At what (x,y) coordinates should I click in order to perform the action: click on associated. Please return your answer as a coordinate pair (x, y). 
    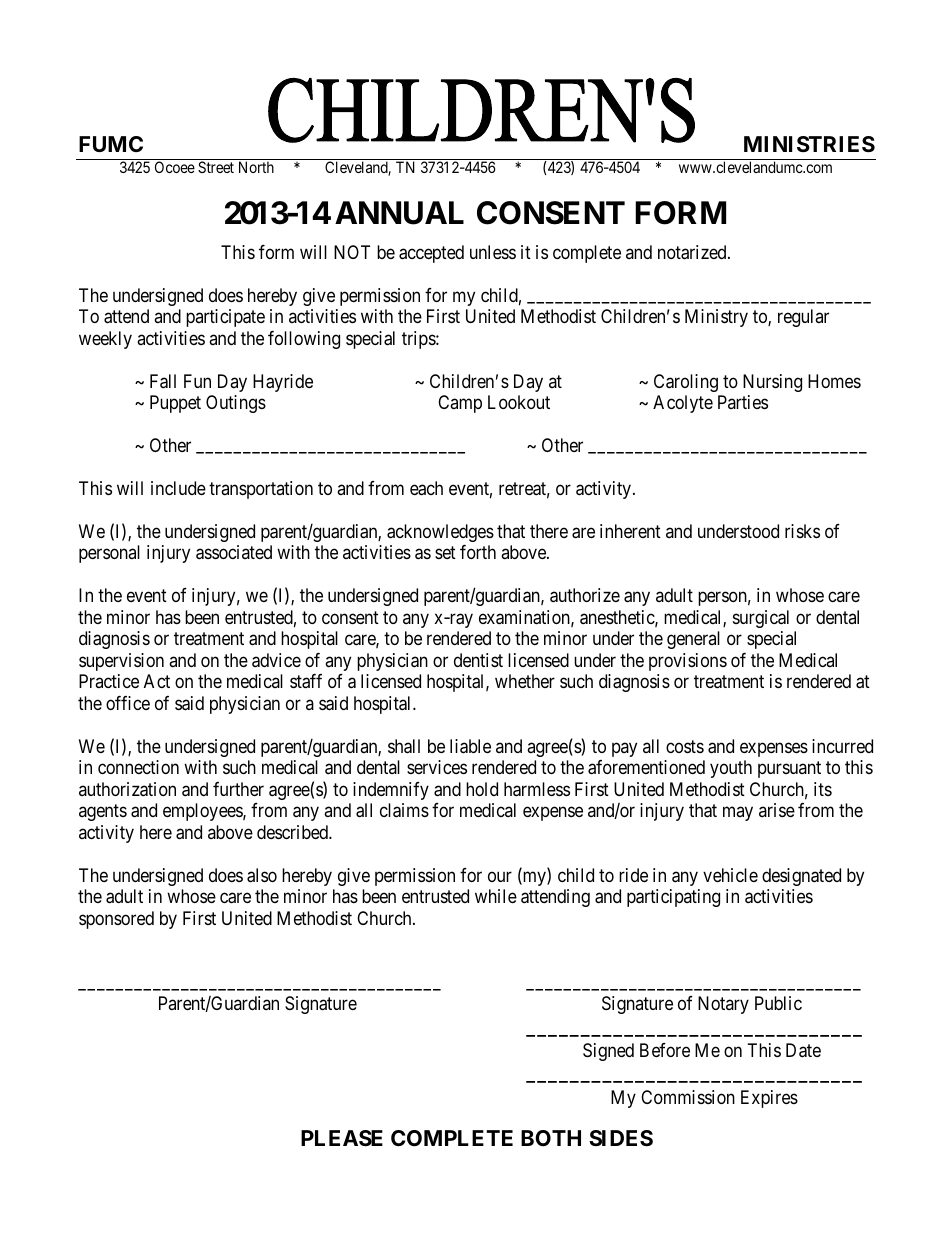
    Looking at the image, I should click on (234, 552).
